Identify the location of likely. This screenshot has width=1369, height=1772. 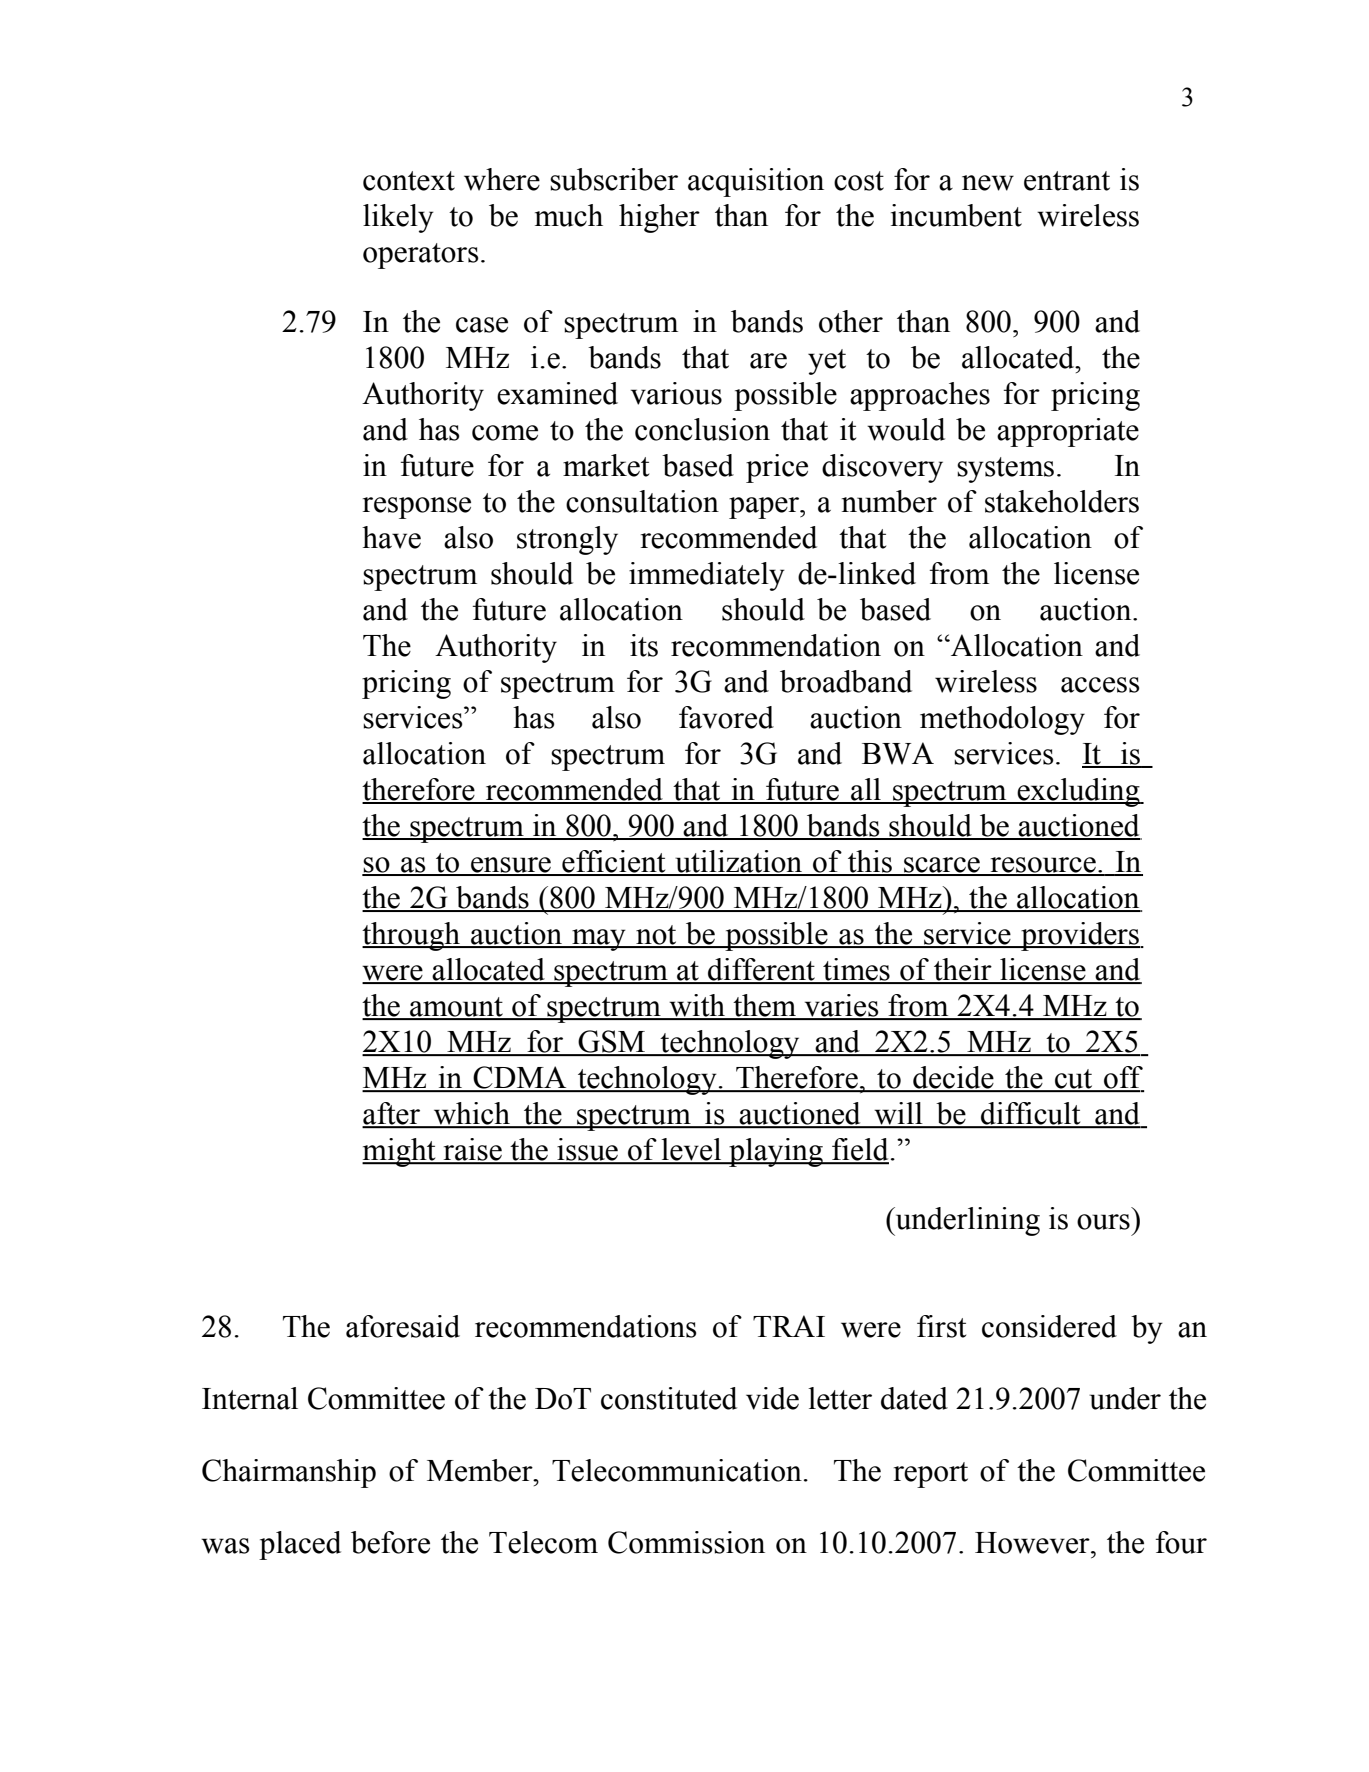
(398, 218).
